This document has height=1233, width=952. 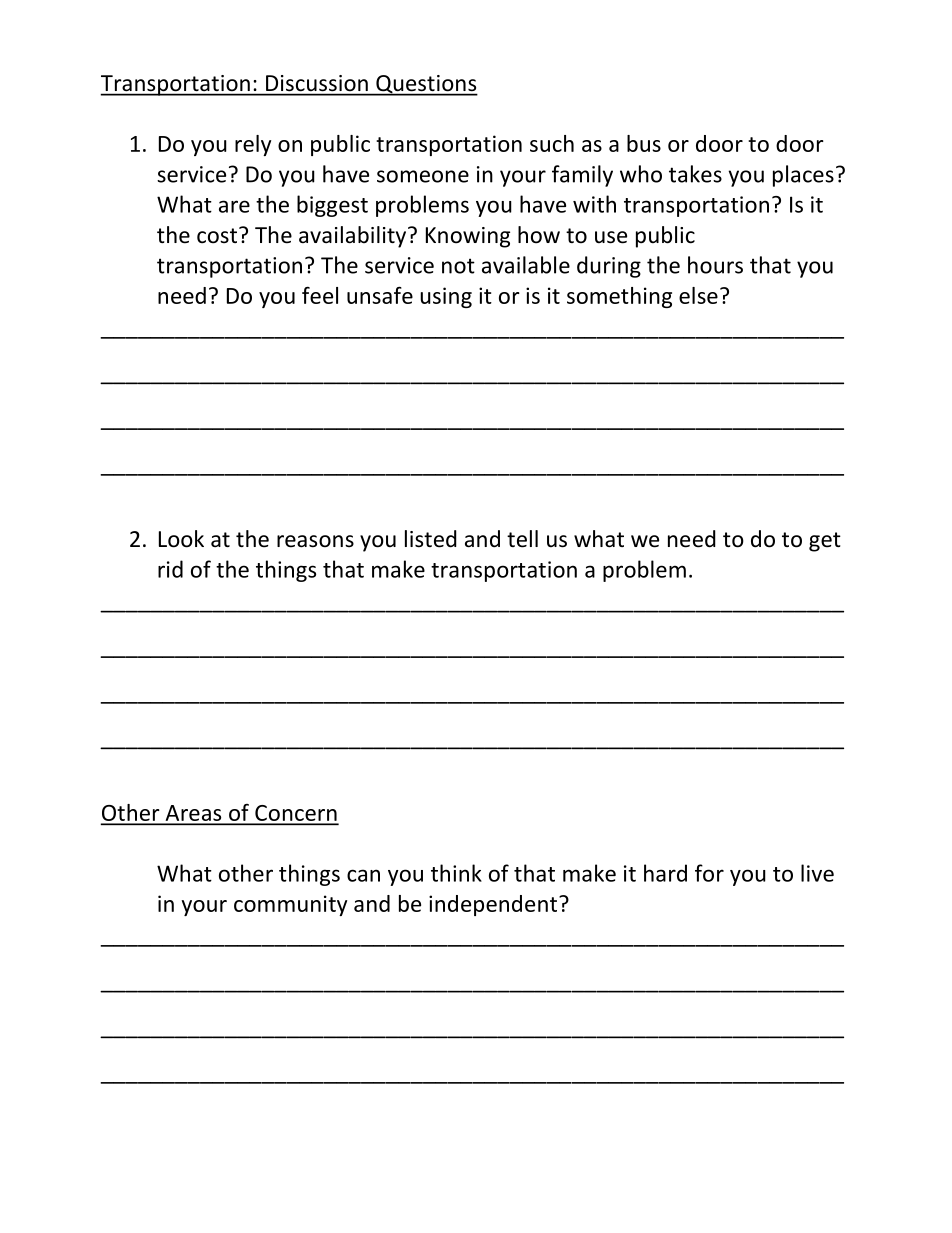 What do you see at coordinates (825, 542) in the document?
I see `get` at bounding box center [825, 542].
